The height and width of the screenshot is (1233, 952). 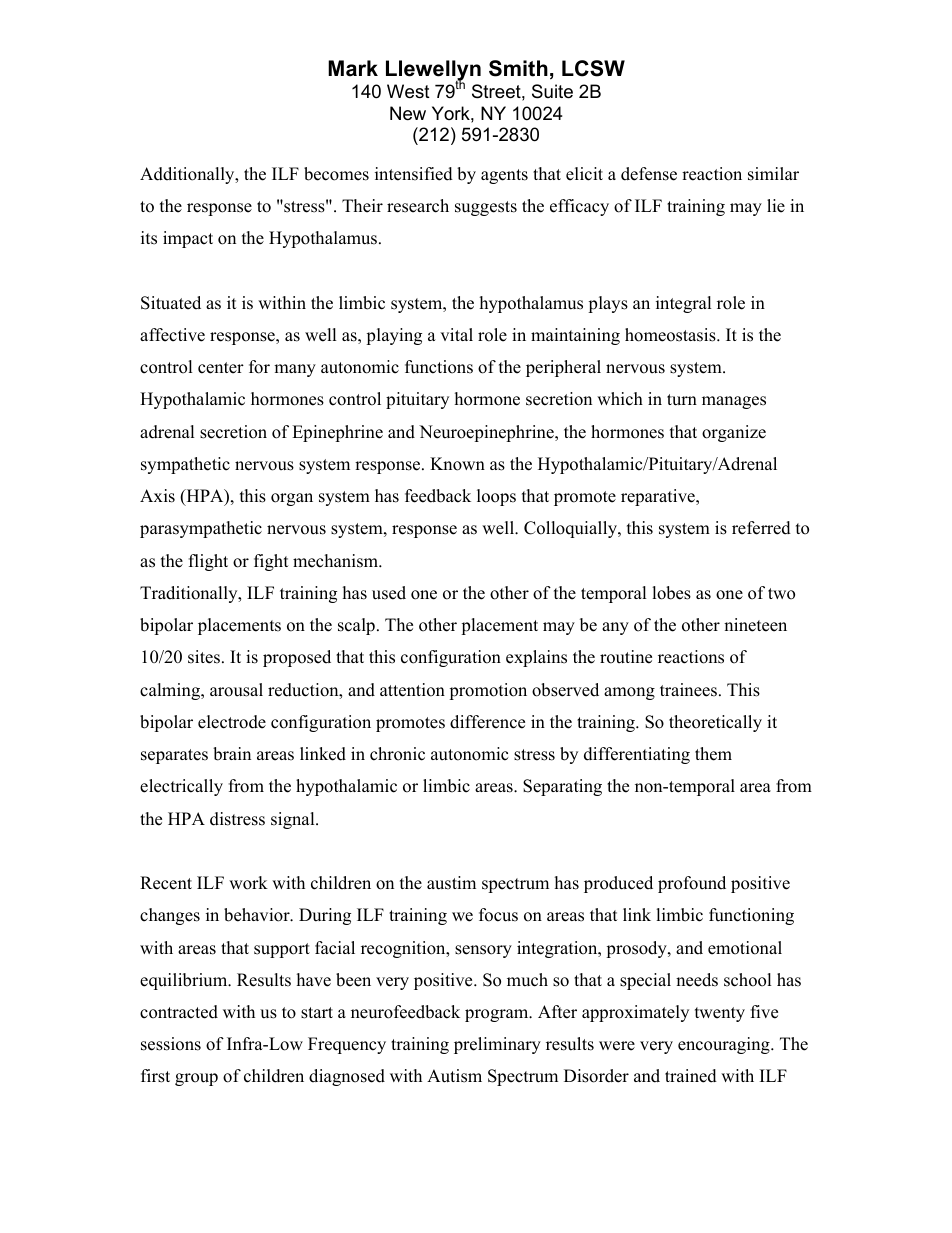 I want to click on Mark, so click(x=353, y=68).
